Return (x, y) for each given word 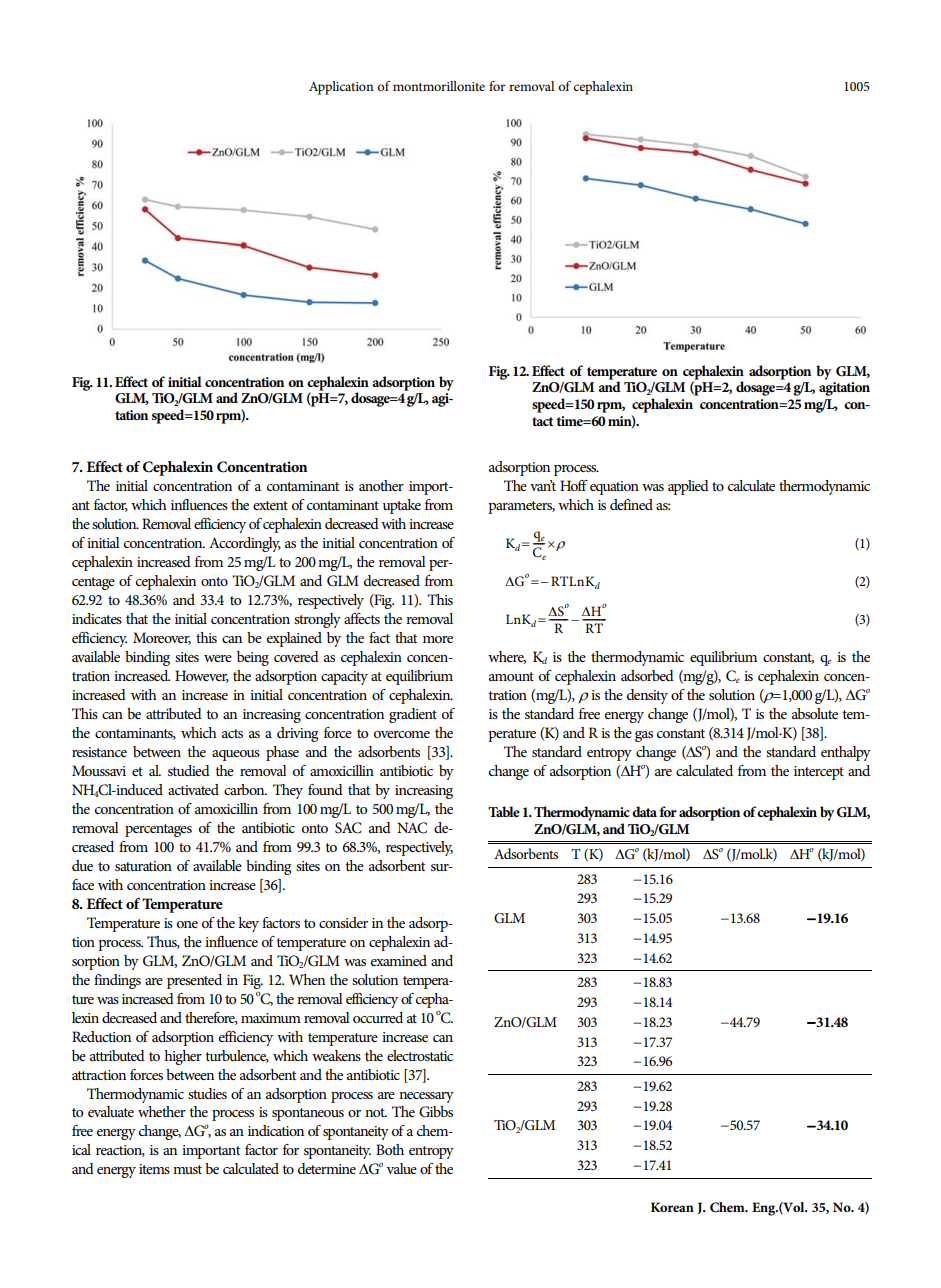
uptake (402, 506)
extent (270, 505)
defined (631, 504)
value (401, 1168)
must (187, 1169)
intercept (819, 773)
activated (193, 789)
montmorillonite (439, 86)
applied (688, 487)
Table (504, 811)
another (381, 485)
